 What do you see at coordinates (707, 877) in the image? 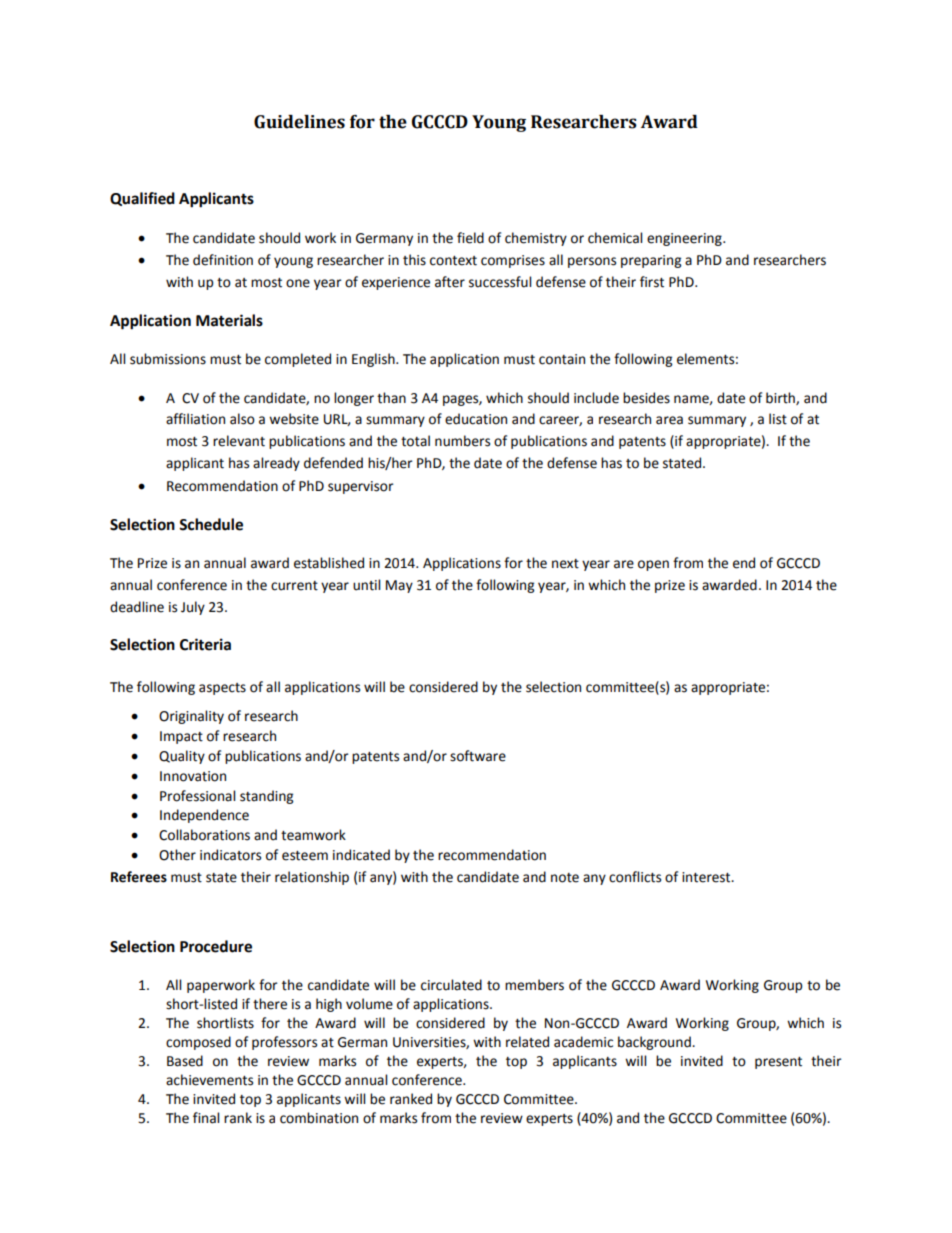
I see `interest` at bounding box center [707, 877].
